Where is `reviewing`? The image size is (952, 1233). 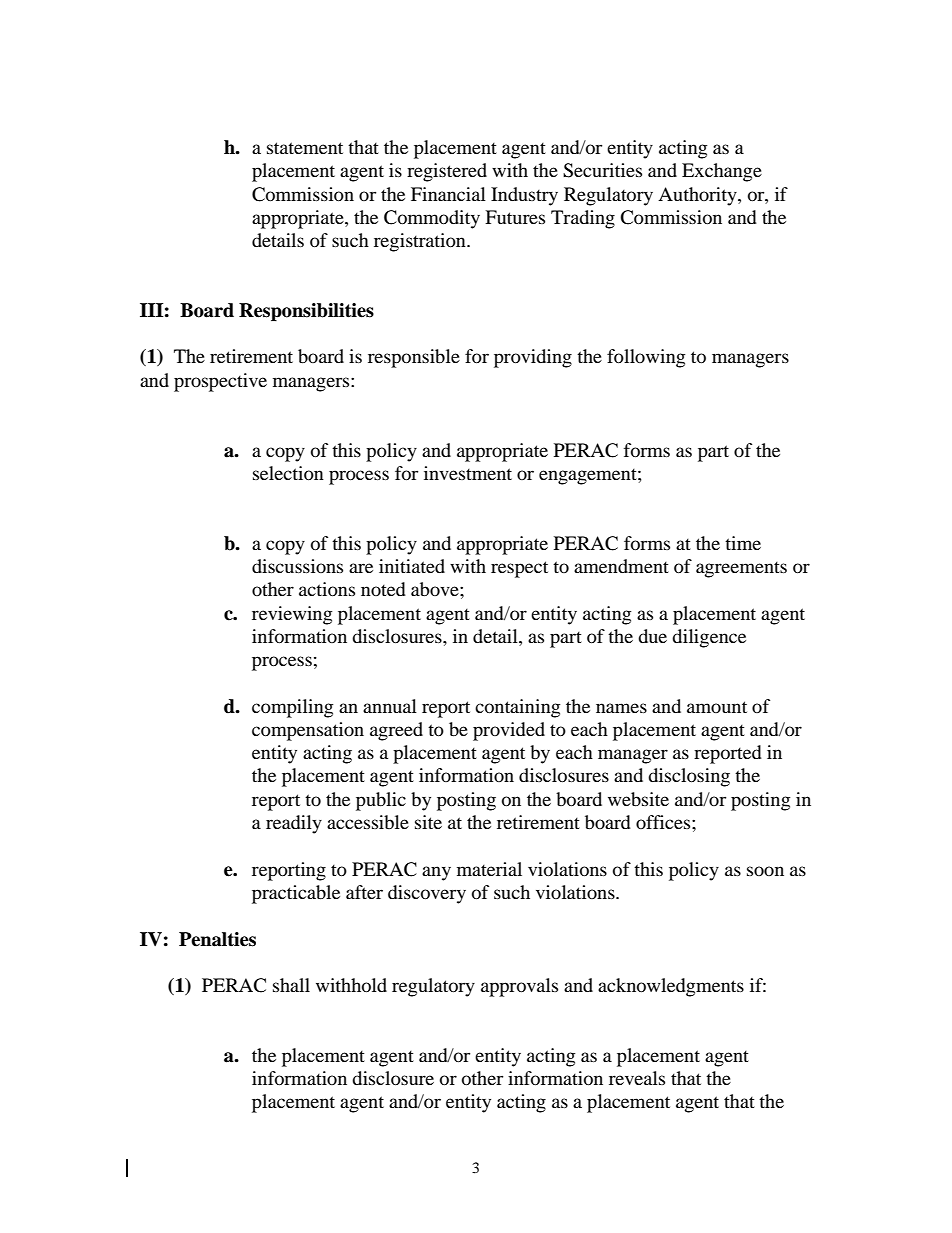
reviewing is located at coordinates (292, 615).
